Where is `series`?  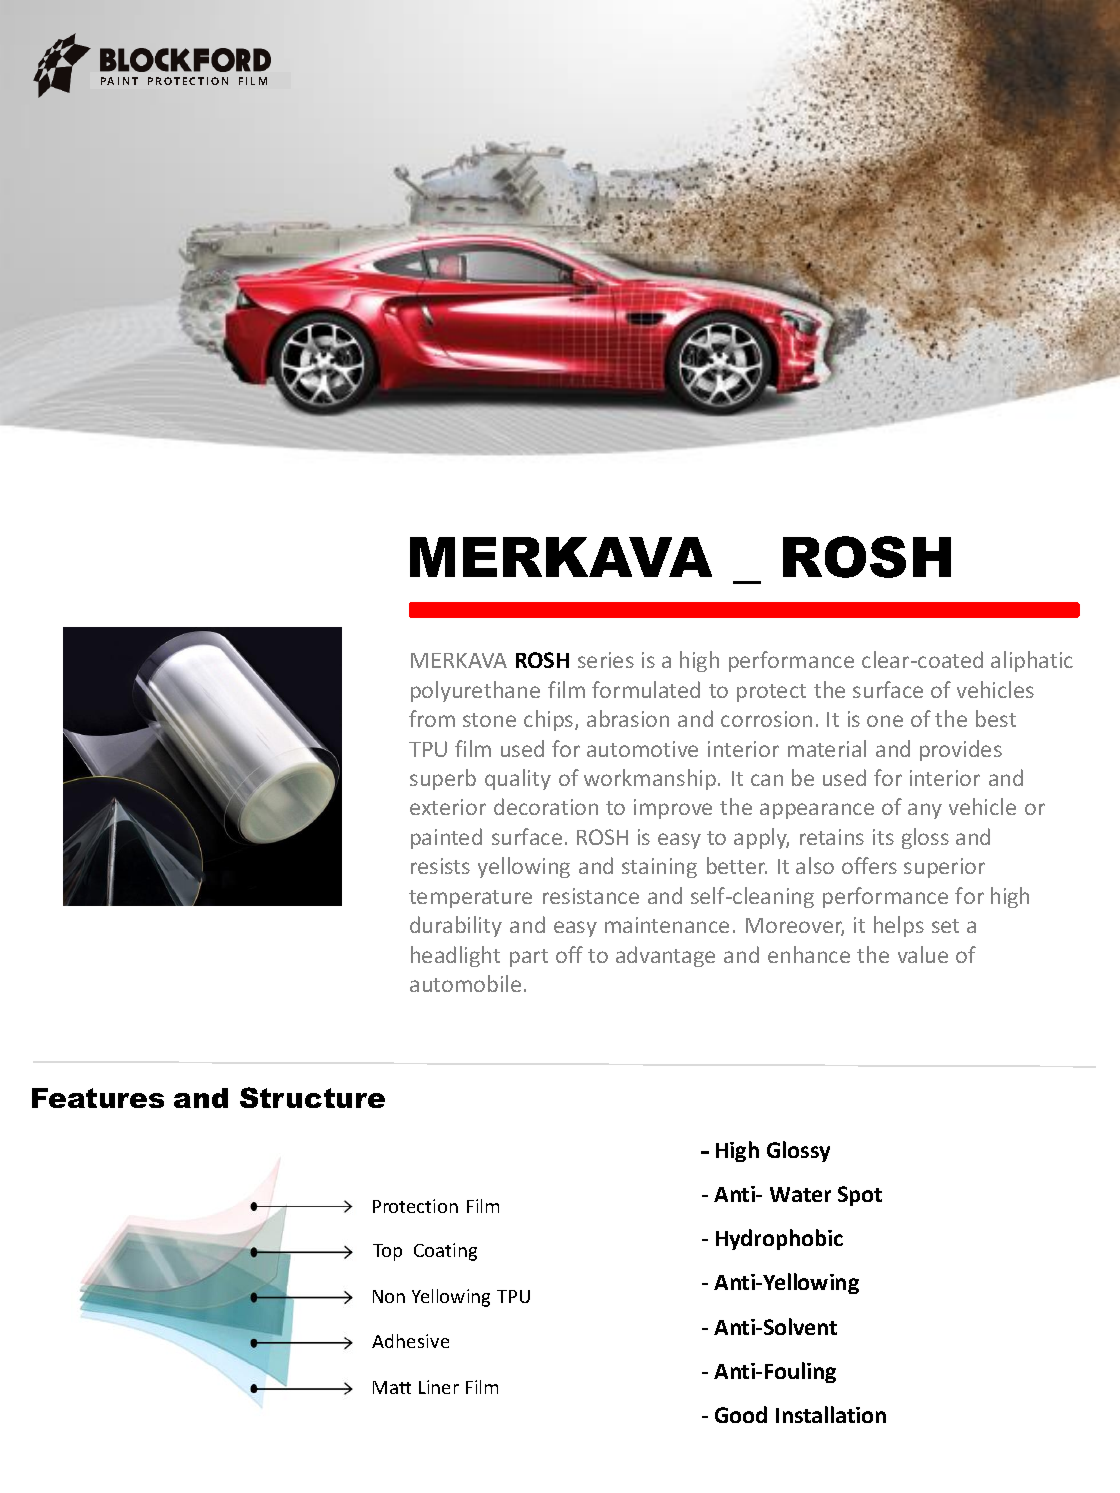 series is located at coordinates (606, 660).
